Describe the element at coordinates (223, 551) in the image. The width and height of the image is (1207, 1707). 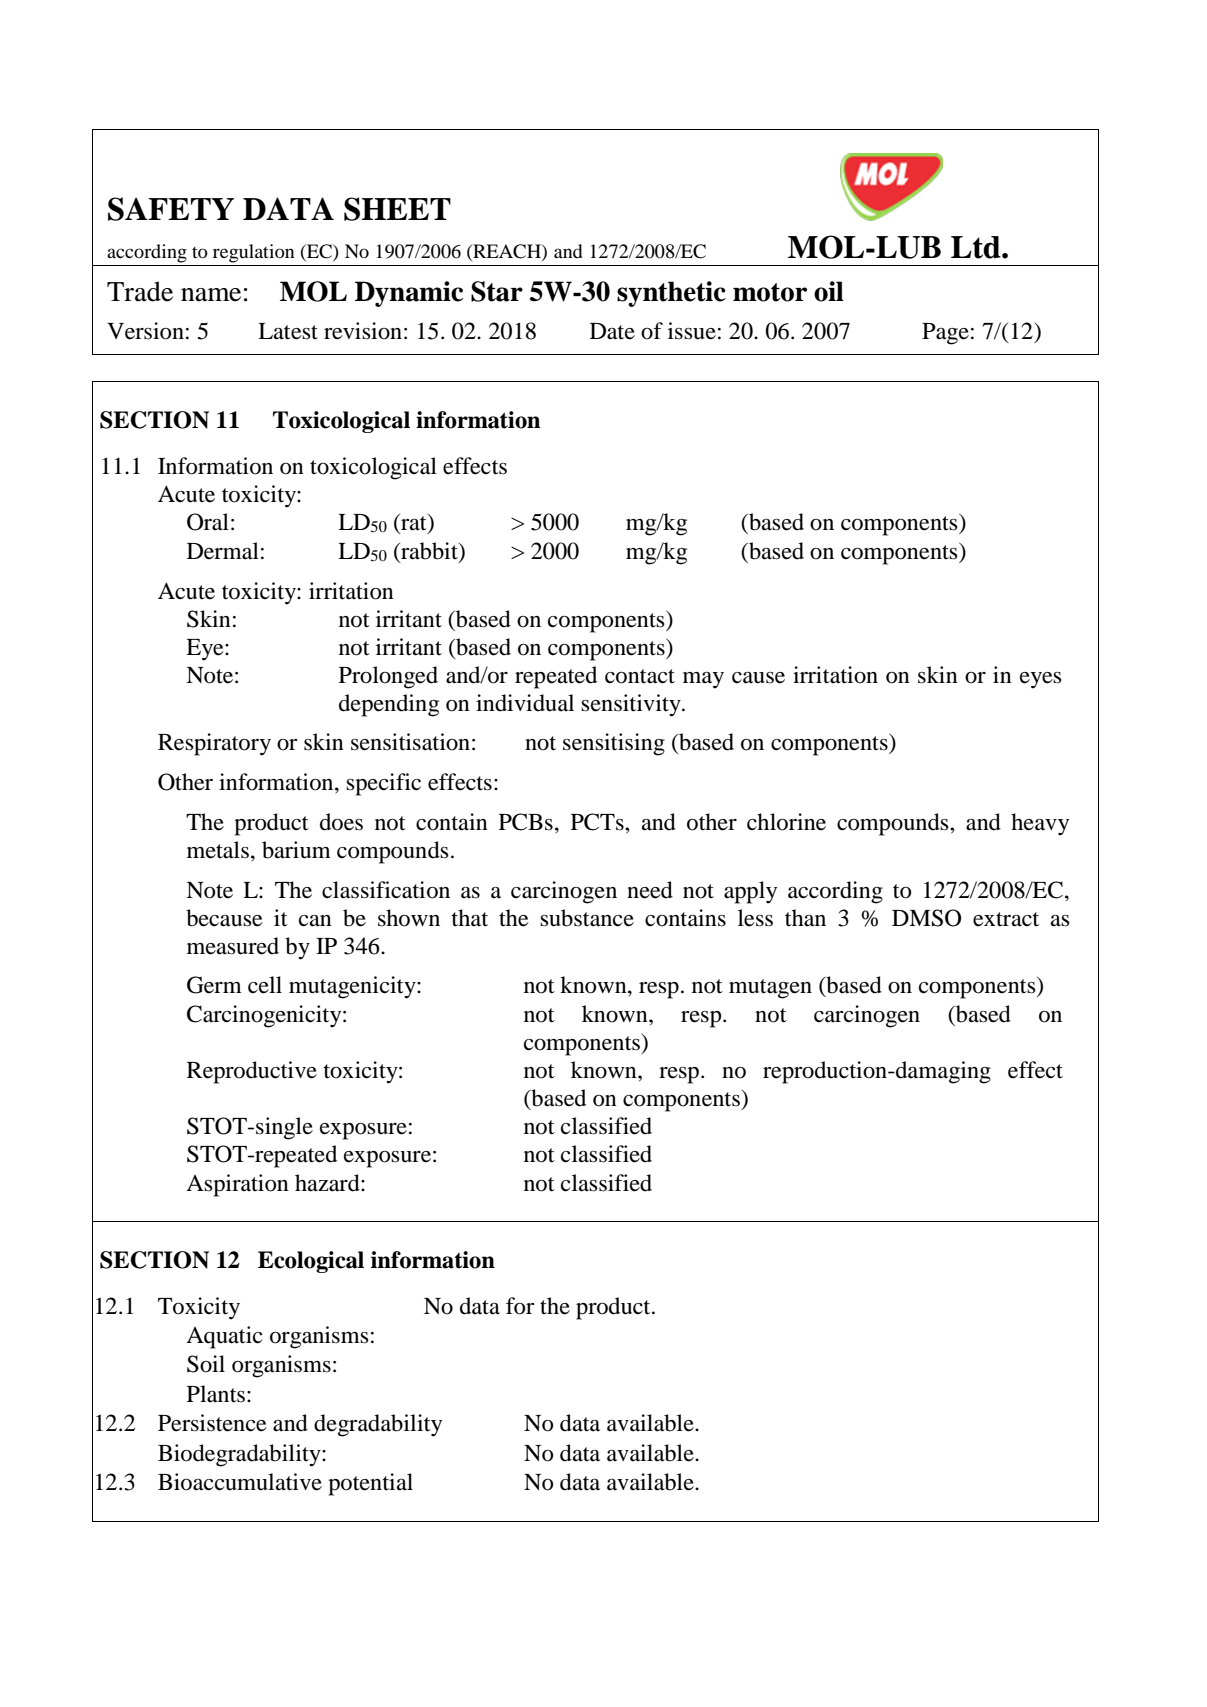
I see `Dermal` at that location.
